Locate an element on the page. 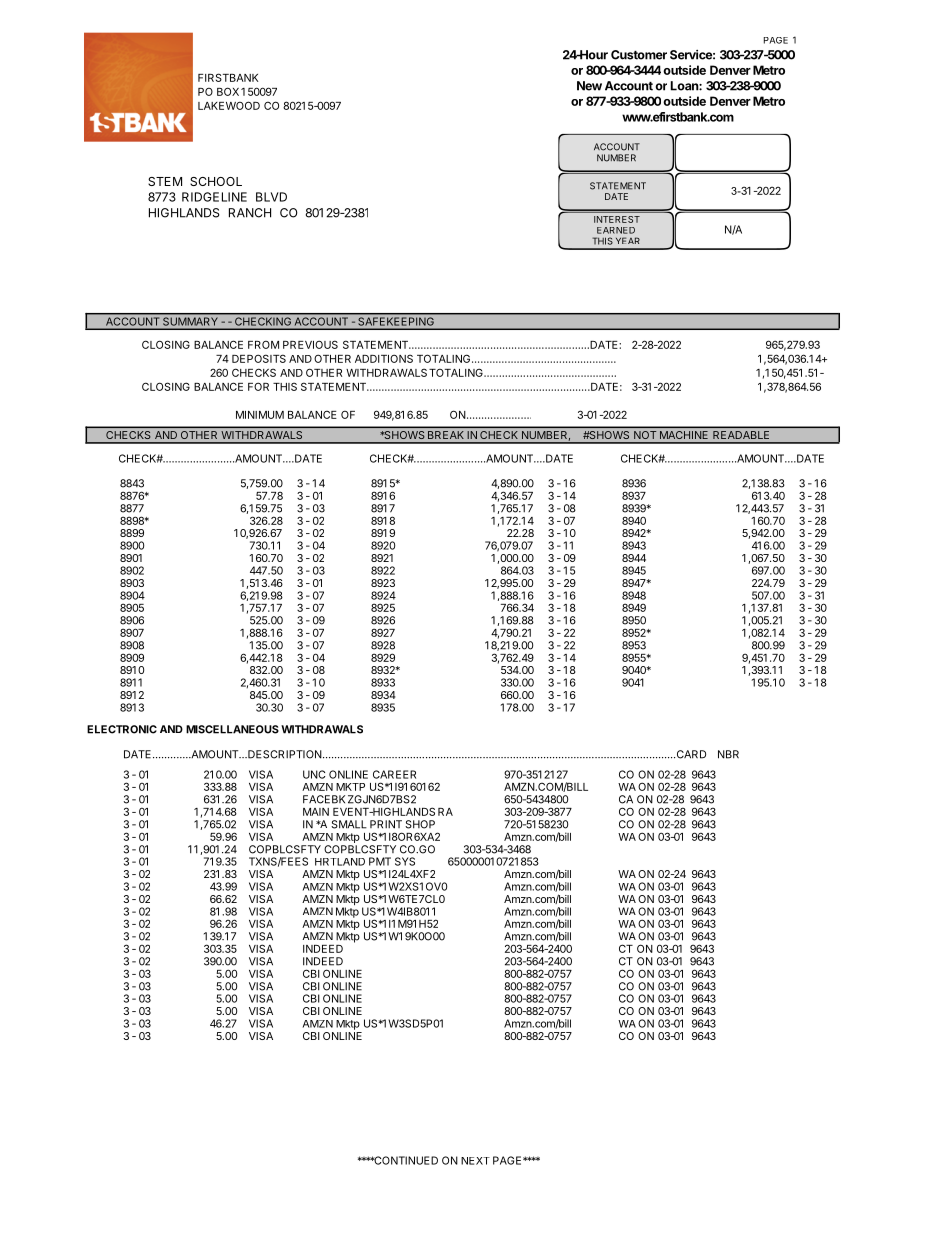  ADDITIONS is located at coordinates (384, 358).
